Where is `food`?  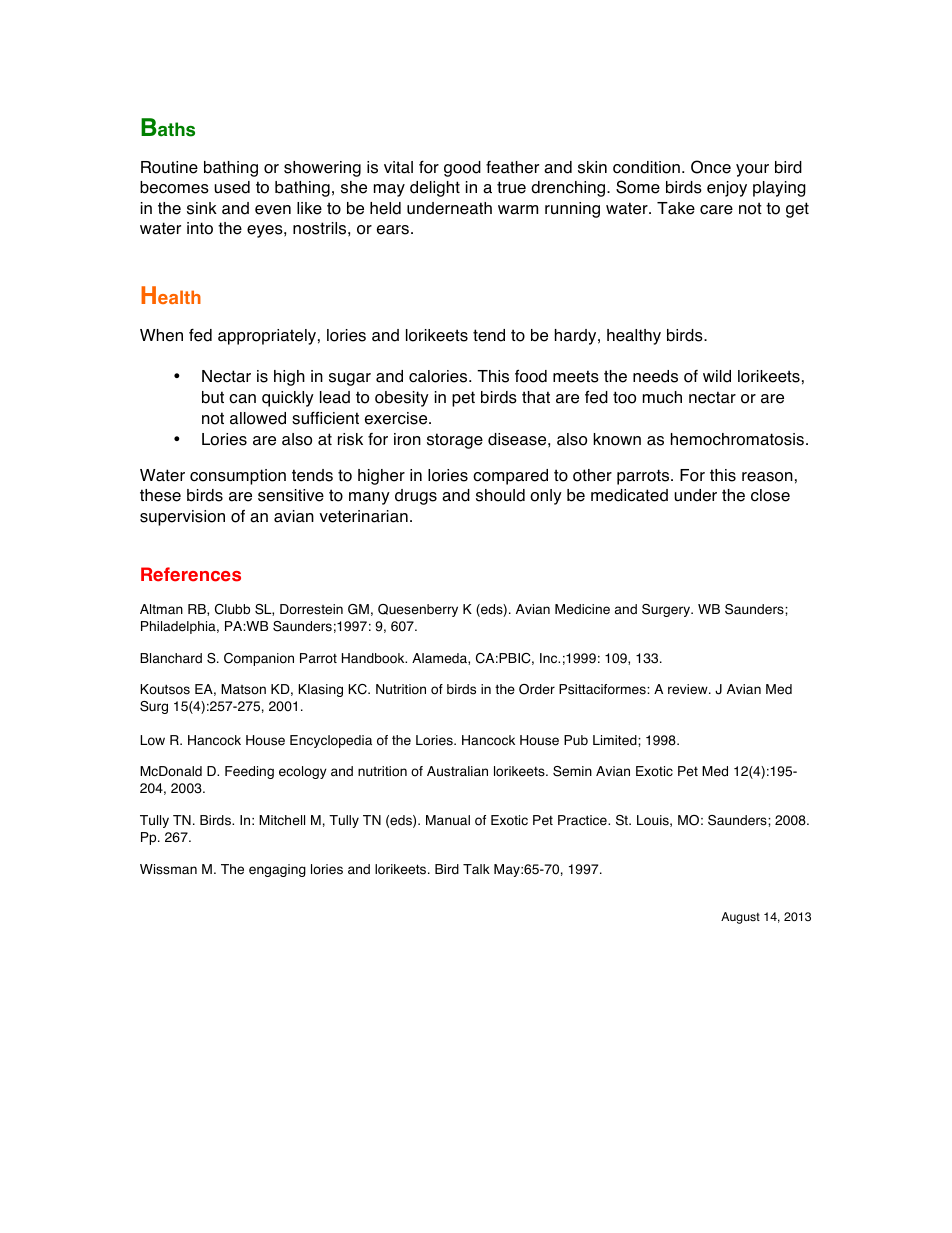 food is located at coordinates (531, 376).
